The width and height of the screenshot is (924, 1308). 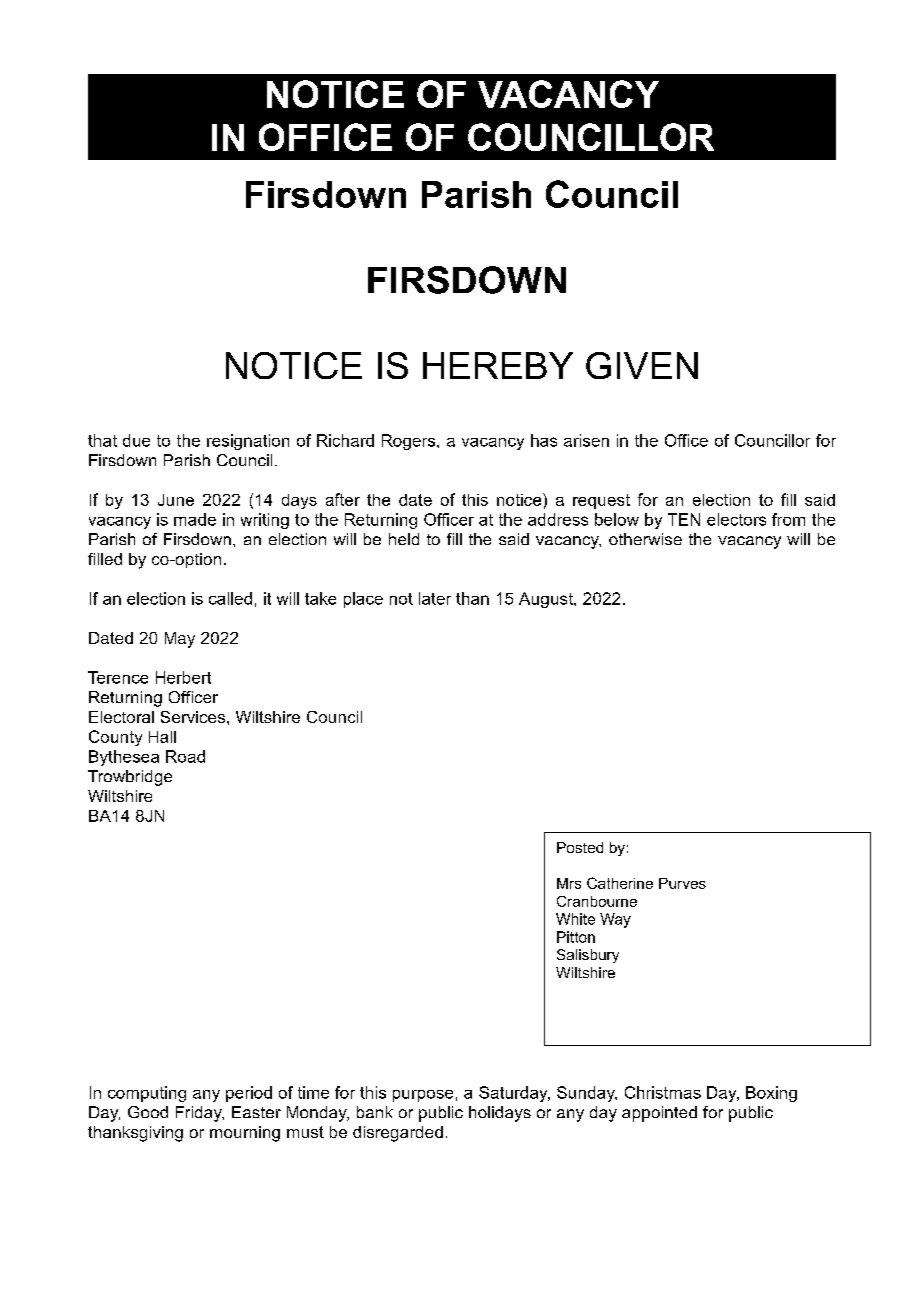 What do you see at coordinates (136, 440) in the screenshot?
I see `due` at bounding box center [136, 440].
